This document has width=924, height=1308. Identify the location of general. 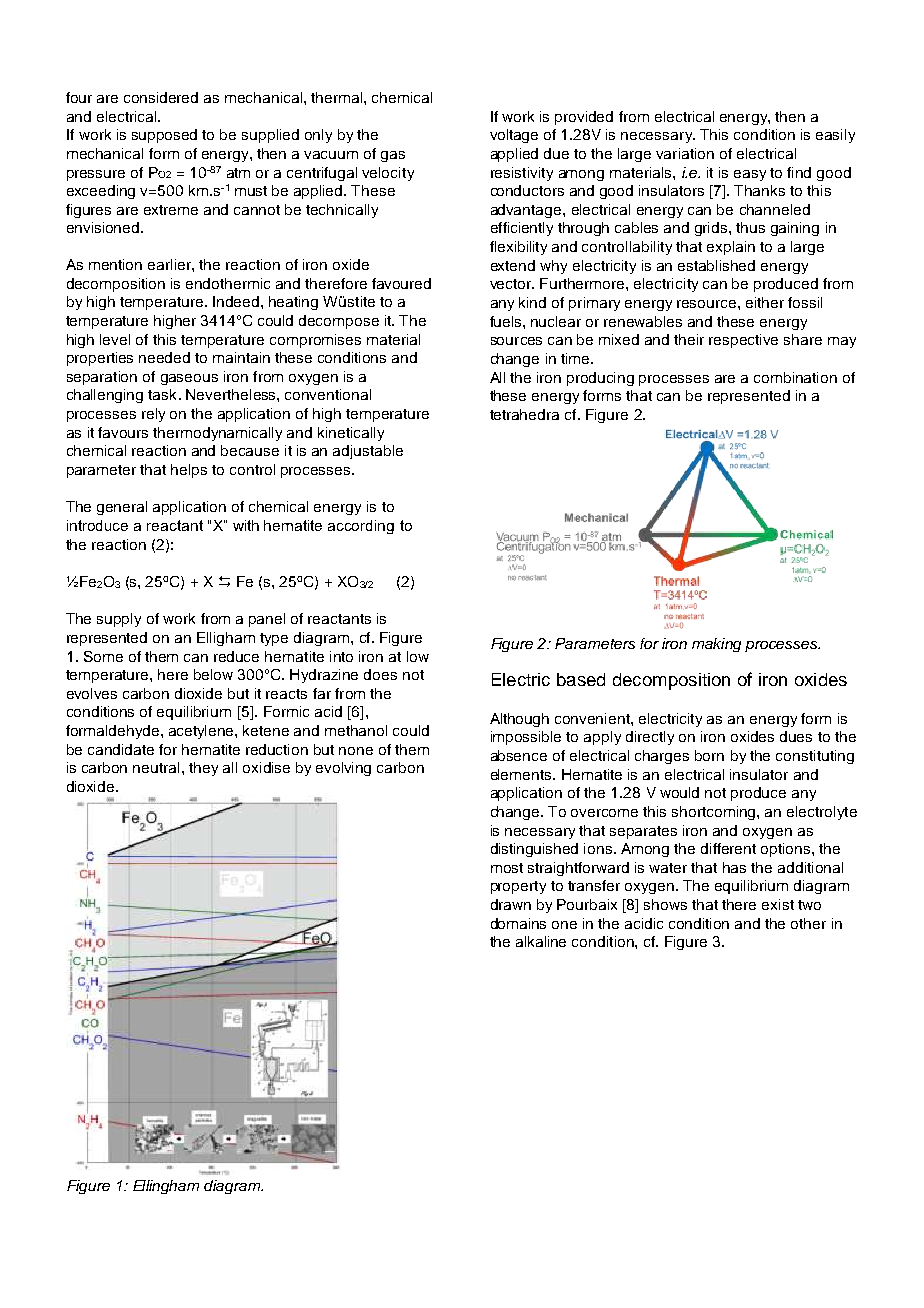
(122, 508).
